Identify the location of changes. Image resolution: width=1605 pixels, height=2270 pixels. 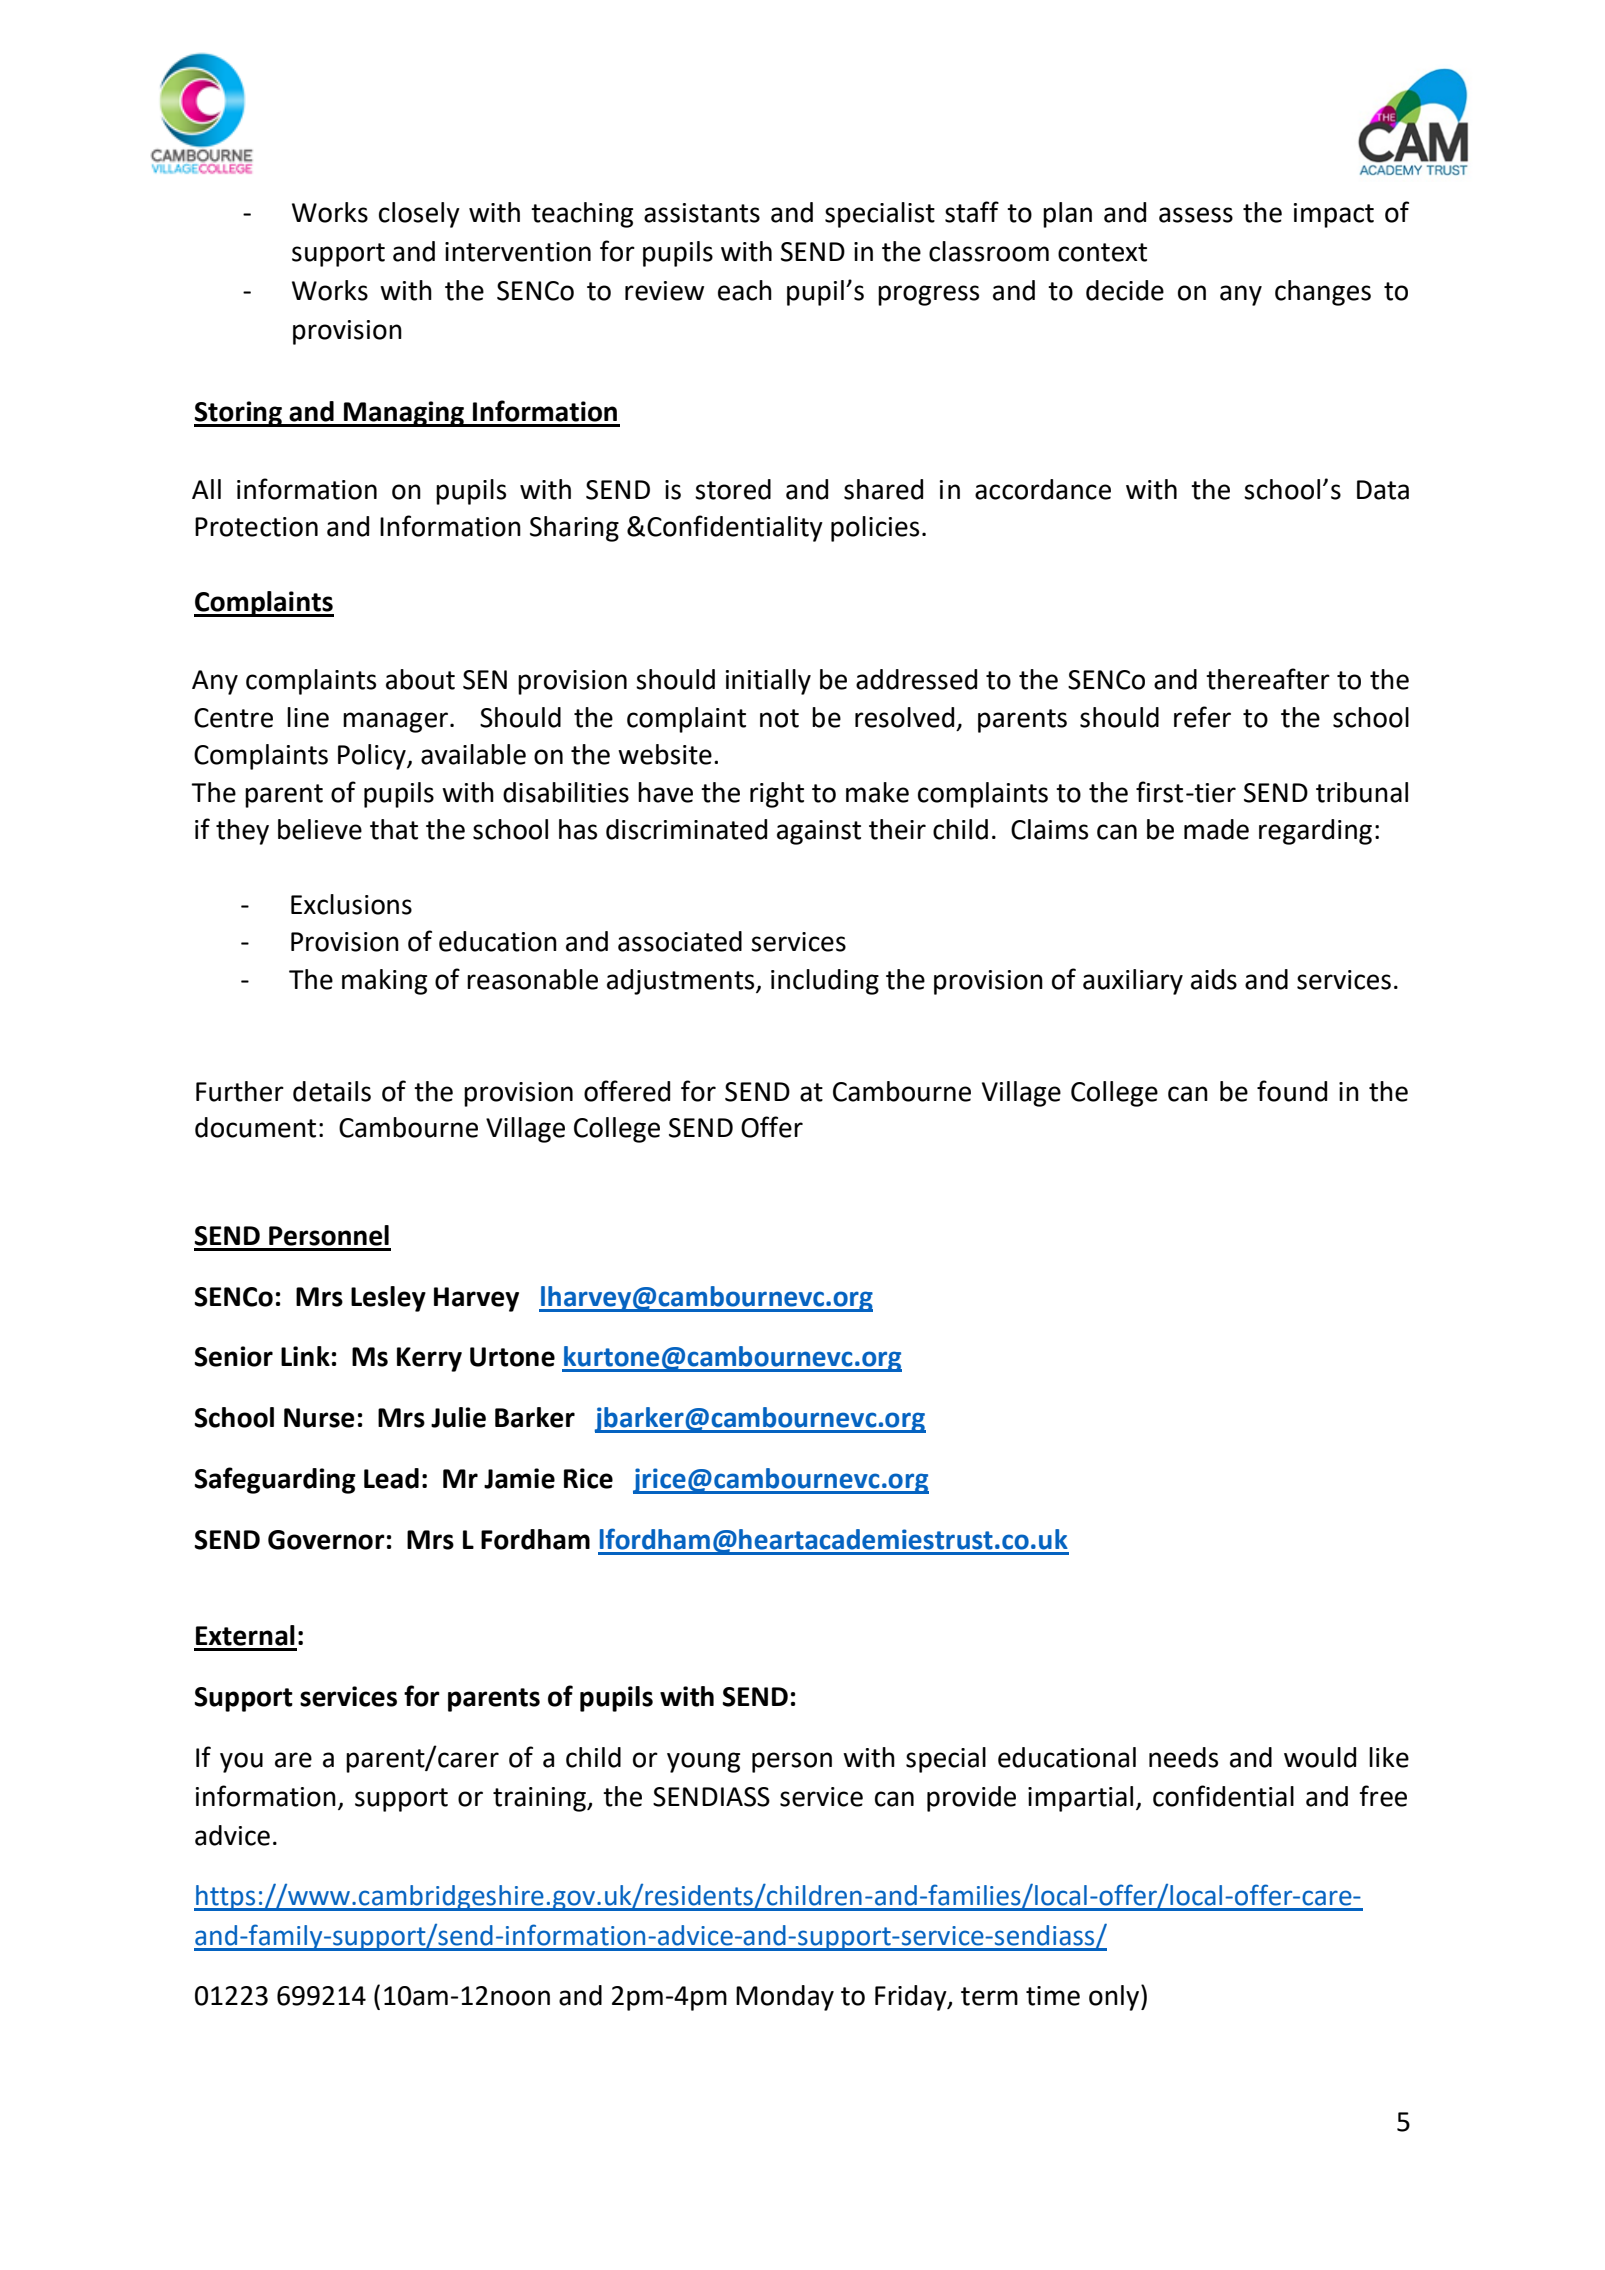
(1323, 293).
